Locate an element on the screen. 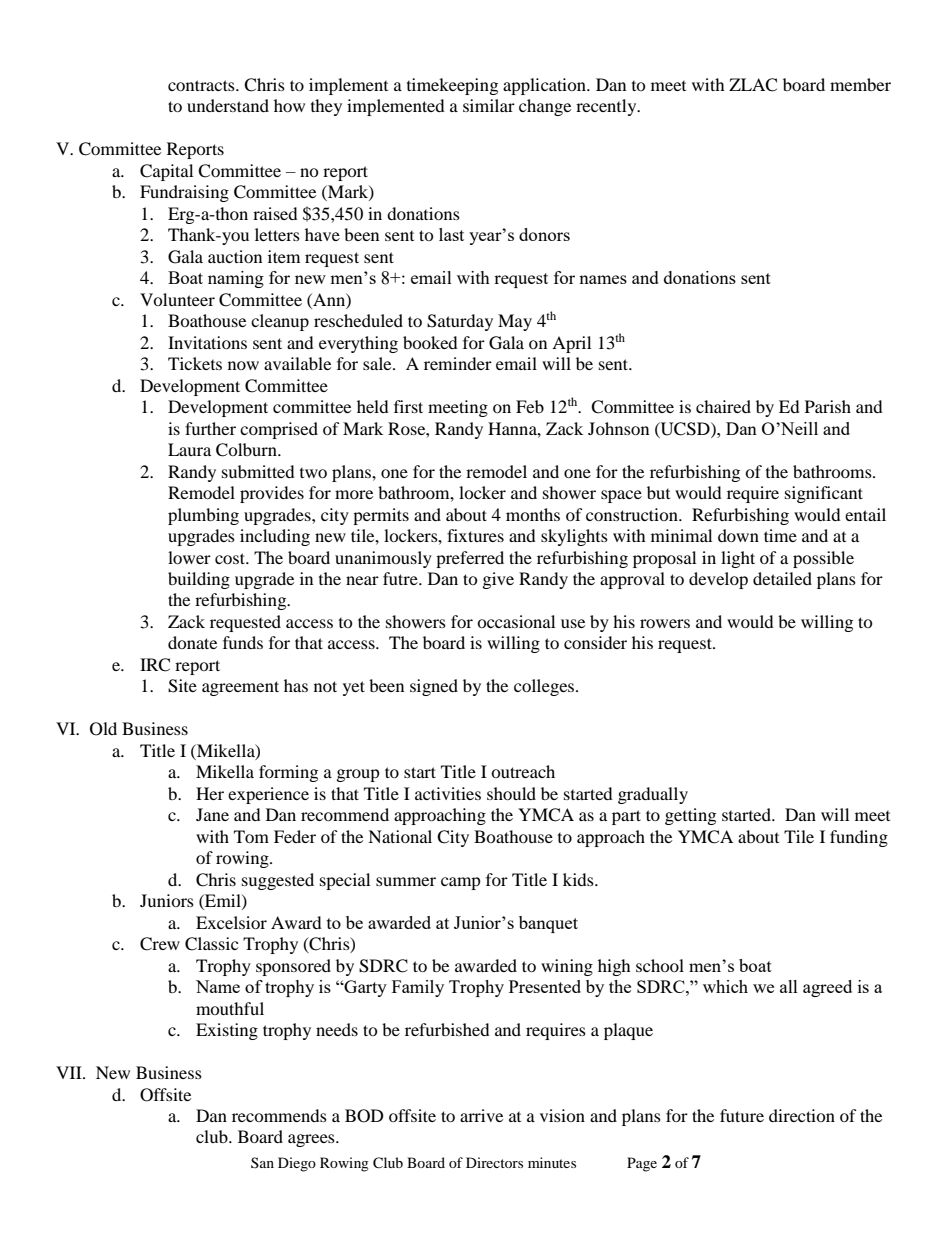 The width and height of the screenshot is (952, 1233). future is located at coordinates (742, 1115).
